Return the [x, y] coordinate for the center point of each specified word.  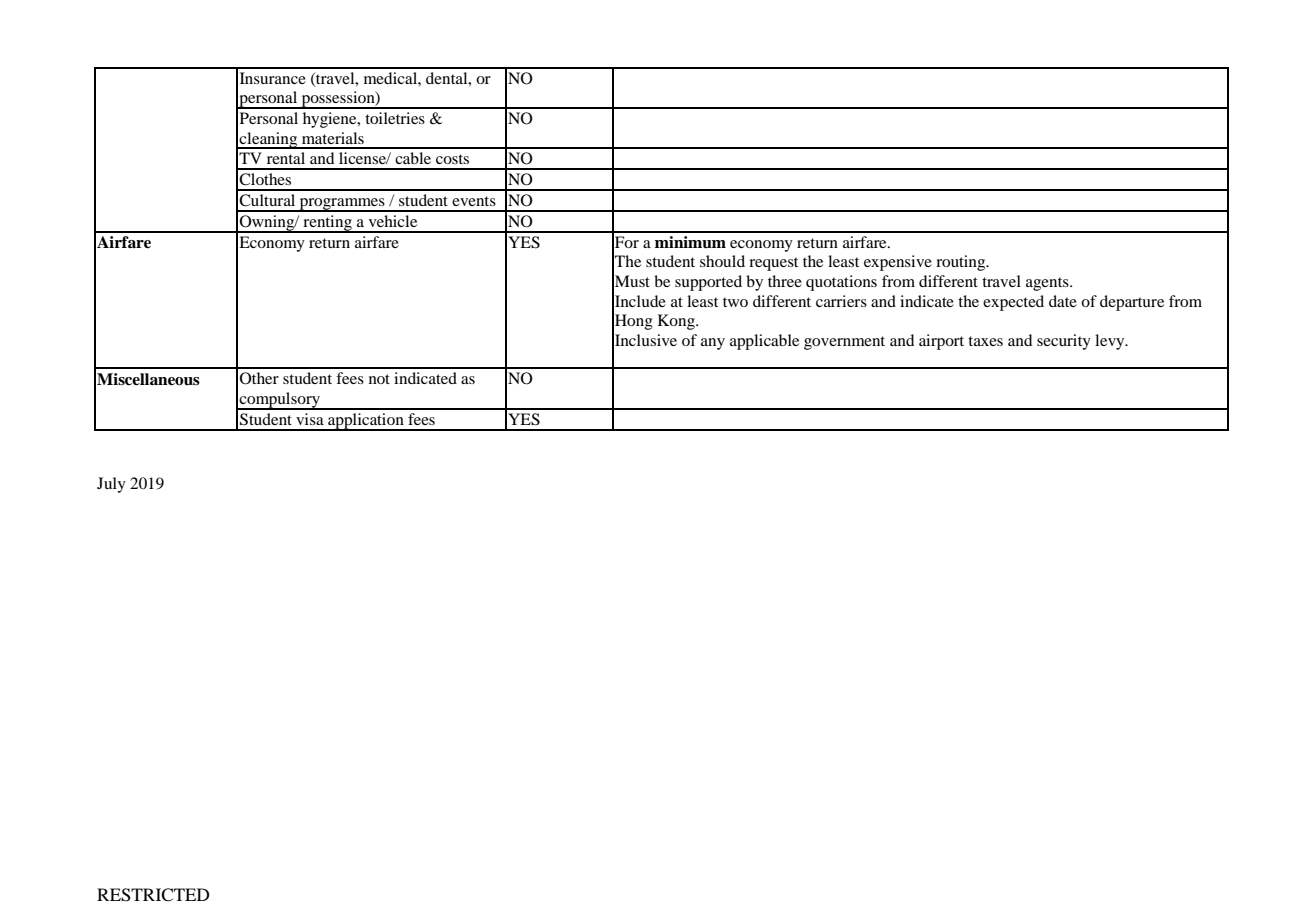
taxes [985, 341]
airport [941, 342]
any [713, 344]
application [366, 422]
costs [452, 159]
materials [333, 138]
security [1064, 342]
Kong [677, 322]
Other [259, 378]
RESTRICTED [153, 895]
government [844, 343]
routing [962, 263]
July [111, 485]
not [379, 379]
